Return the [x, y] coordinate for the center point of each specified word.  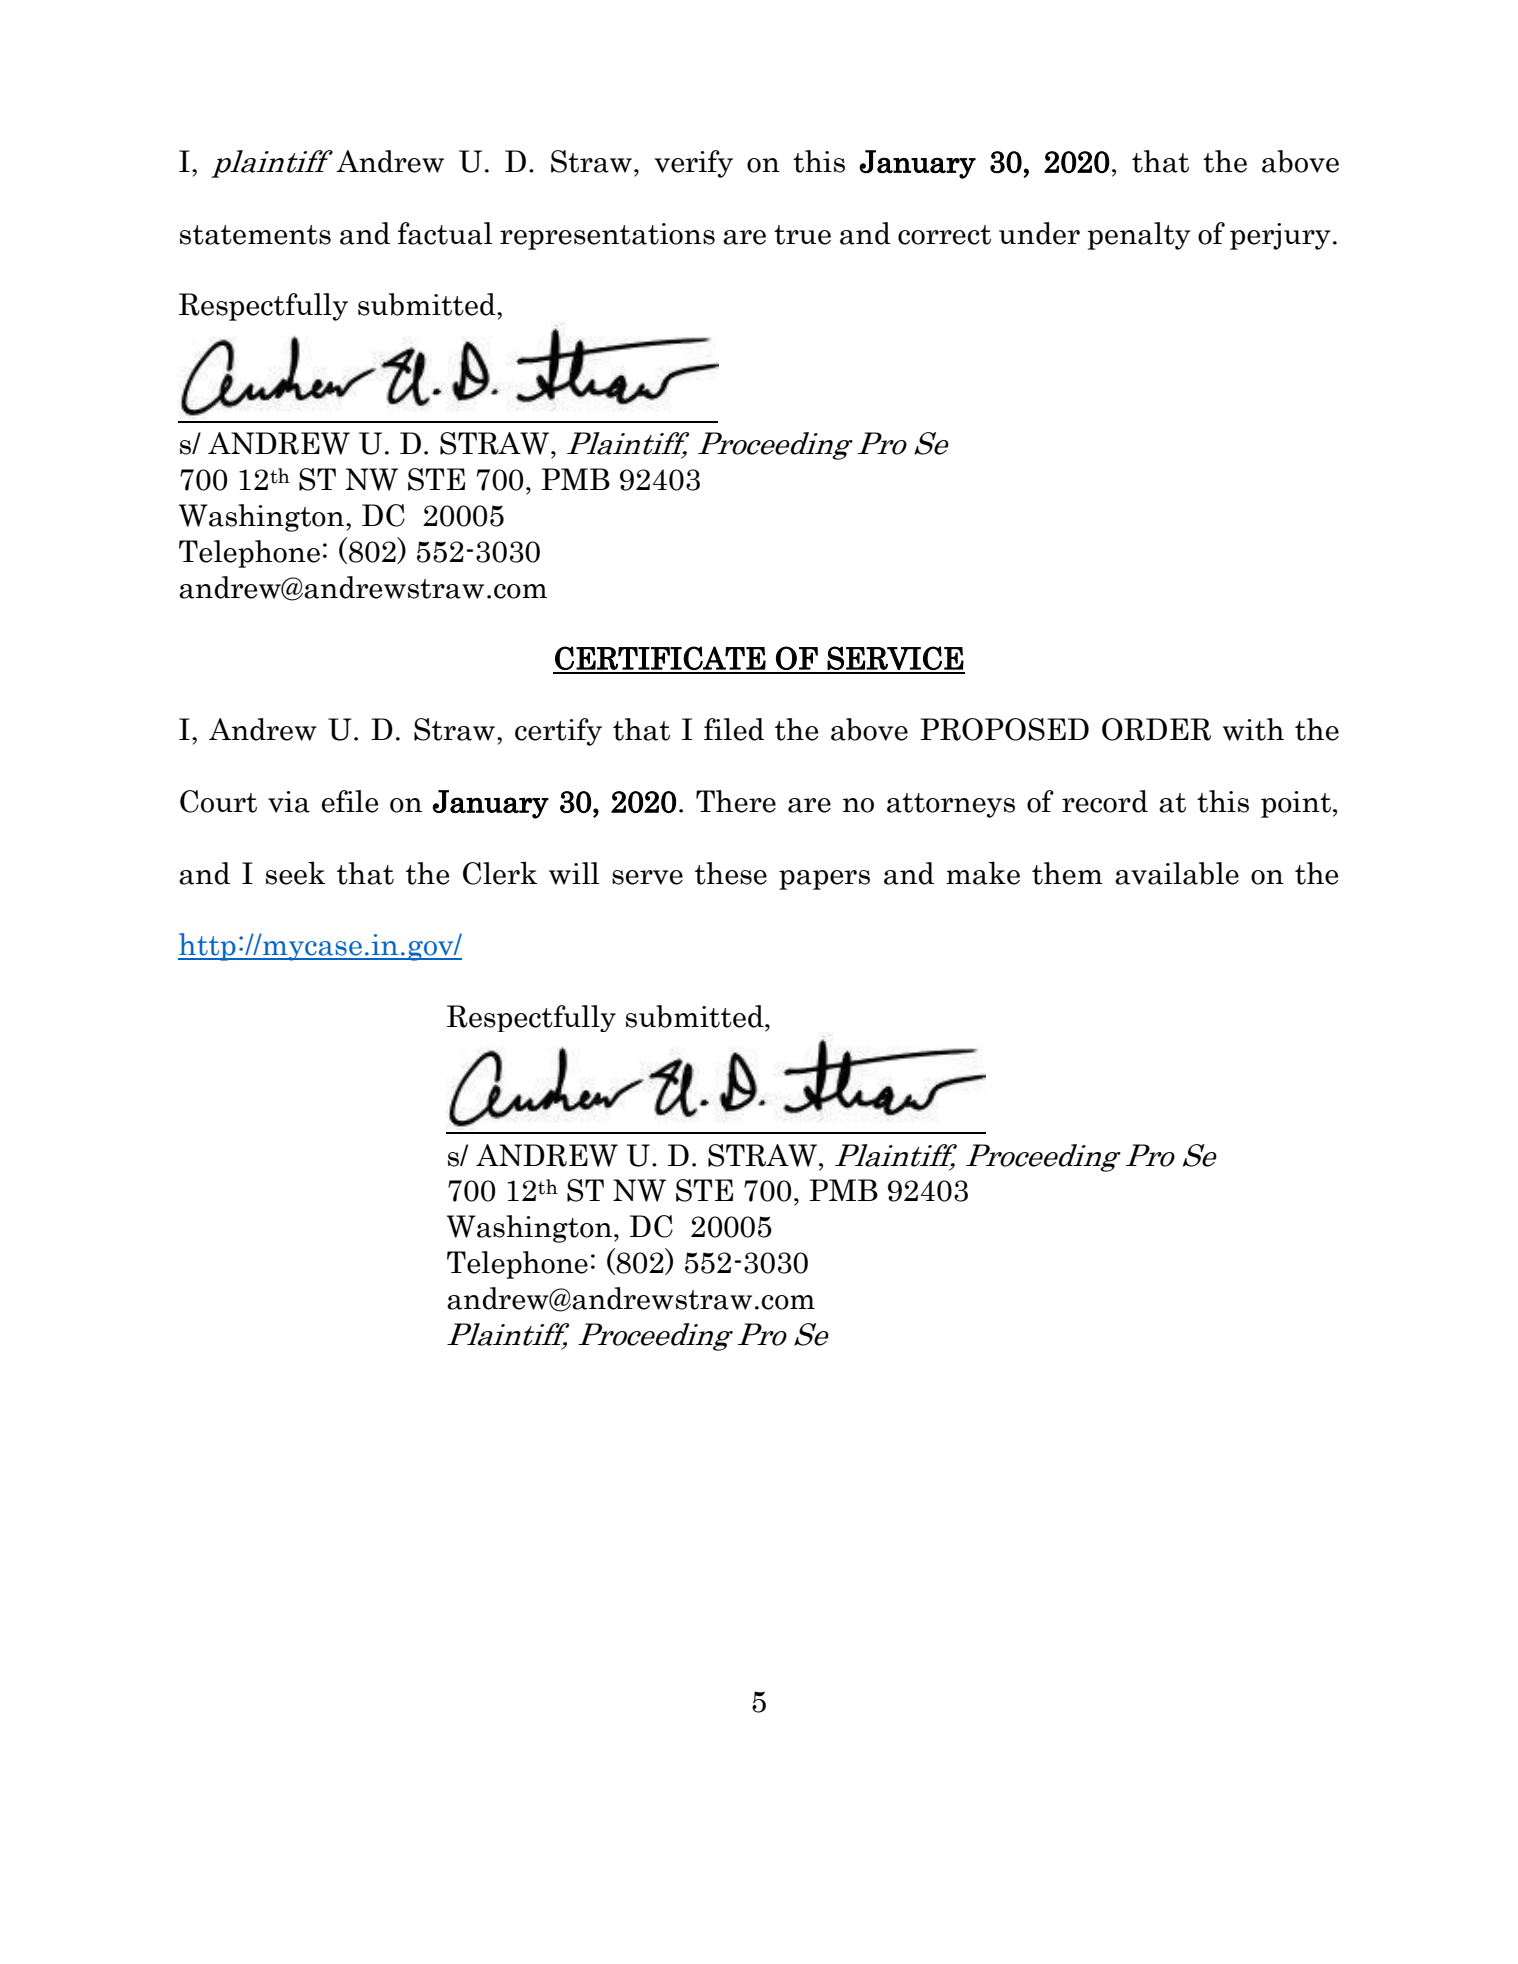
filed [734, 729]
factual [445, 233]
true [802, 235]
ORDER [1156, 729]
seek [295, 873]
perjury [1280, 236]
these [731, 873]
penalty [1139, 236]
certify [558, 732]
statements [255, 235]
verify [694, 164]
